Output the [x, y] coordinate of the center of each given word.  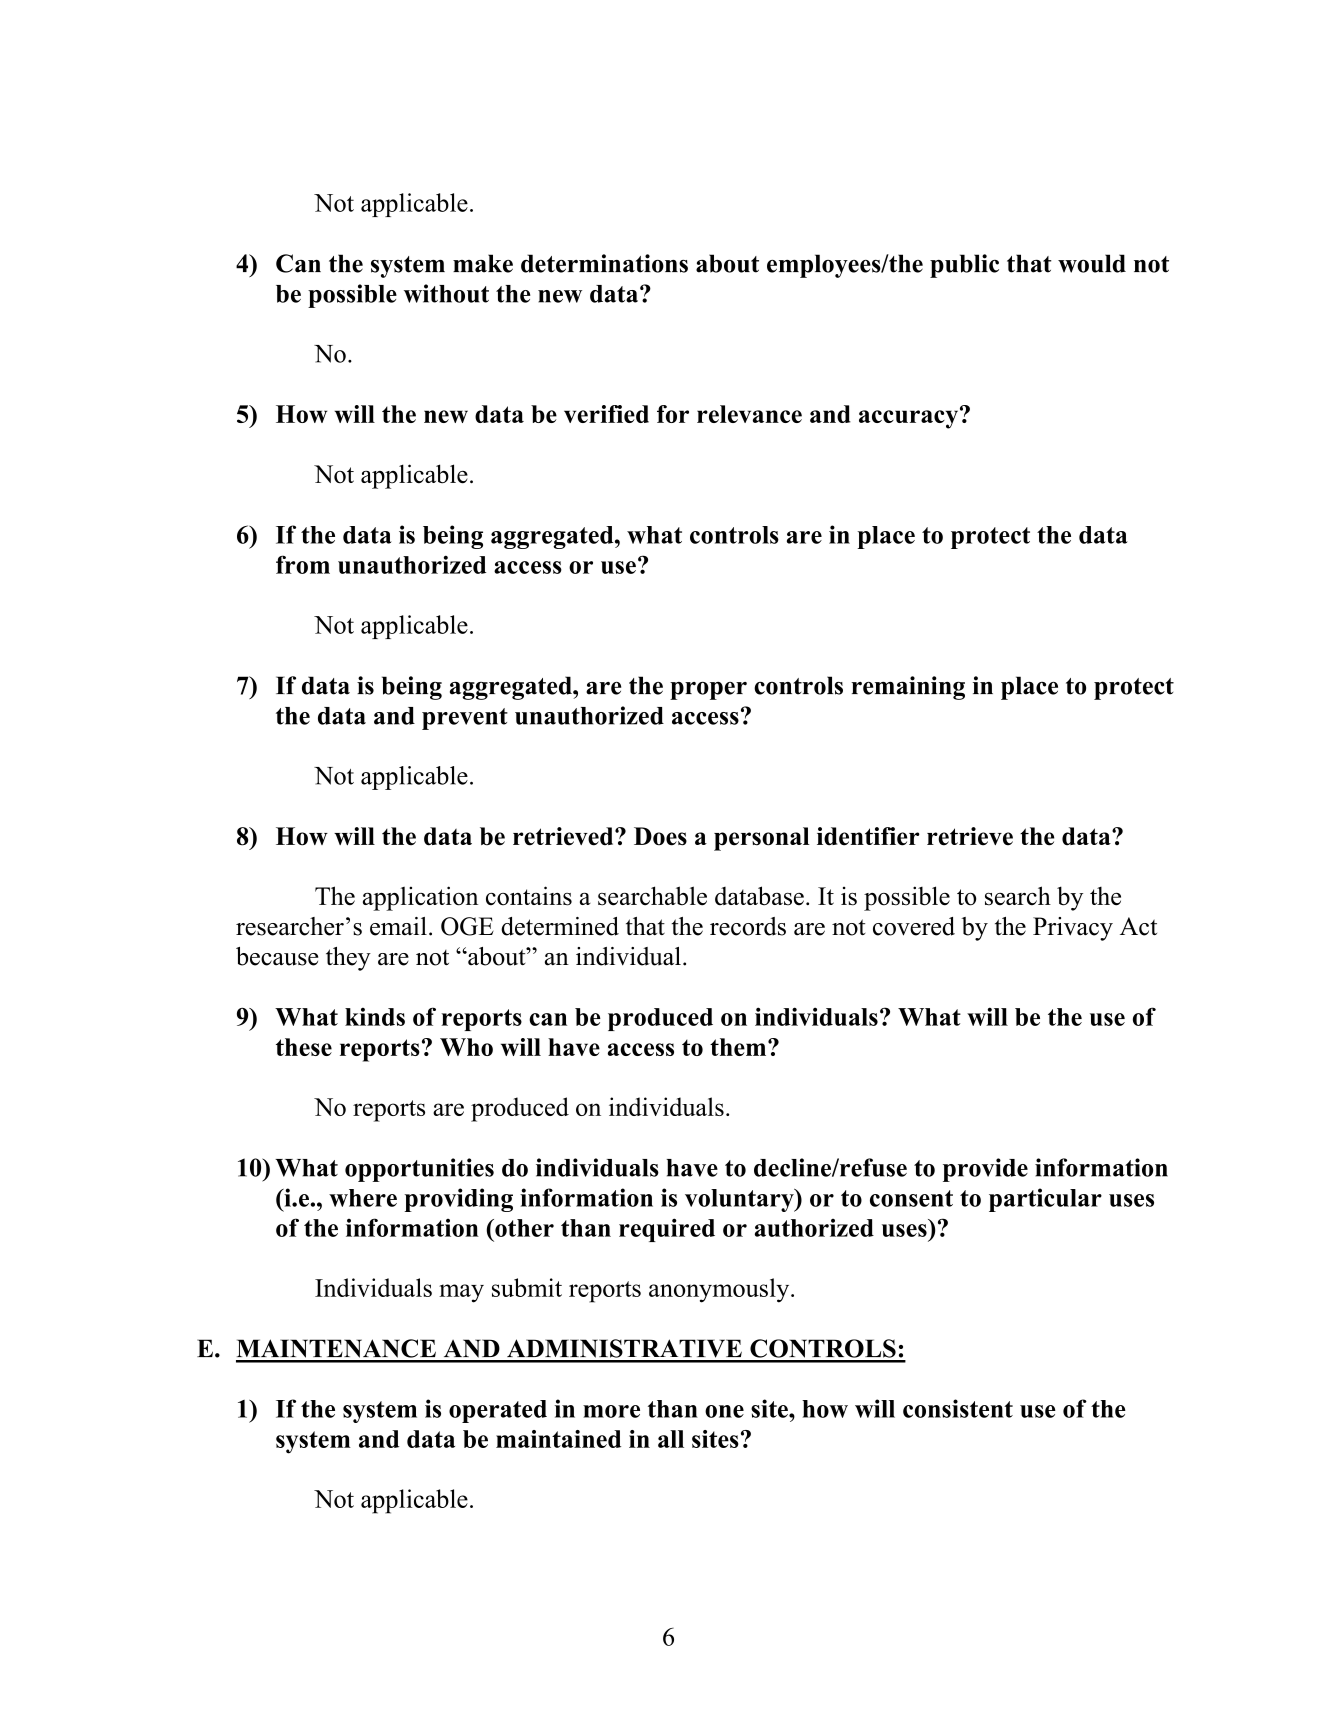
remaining [908, 688]
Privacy [1073, 929]
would [1092, 263]
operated [498, 1411]
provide [985, 1170]
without [446, 293]
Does [660, 836]
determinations [604, 263]
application [420, 898]
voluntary [740, 1200]
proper [708, 691]
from [303, 564]
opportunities [419, 1170]
